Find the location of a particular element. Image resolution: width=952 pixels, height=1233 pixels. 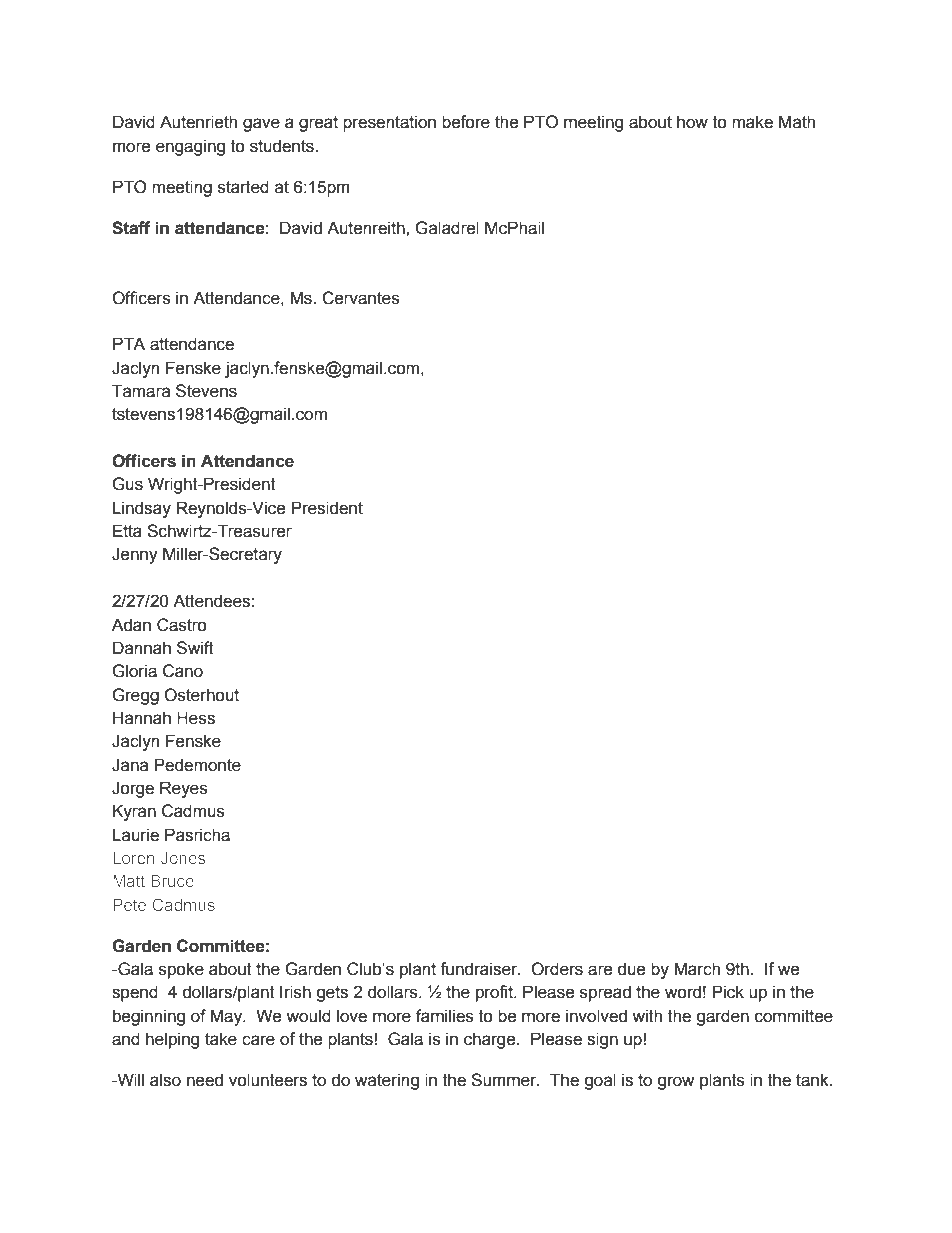

engaging is located at coordinates (190, 147).
